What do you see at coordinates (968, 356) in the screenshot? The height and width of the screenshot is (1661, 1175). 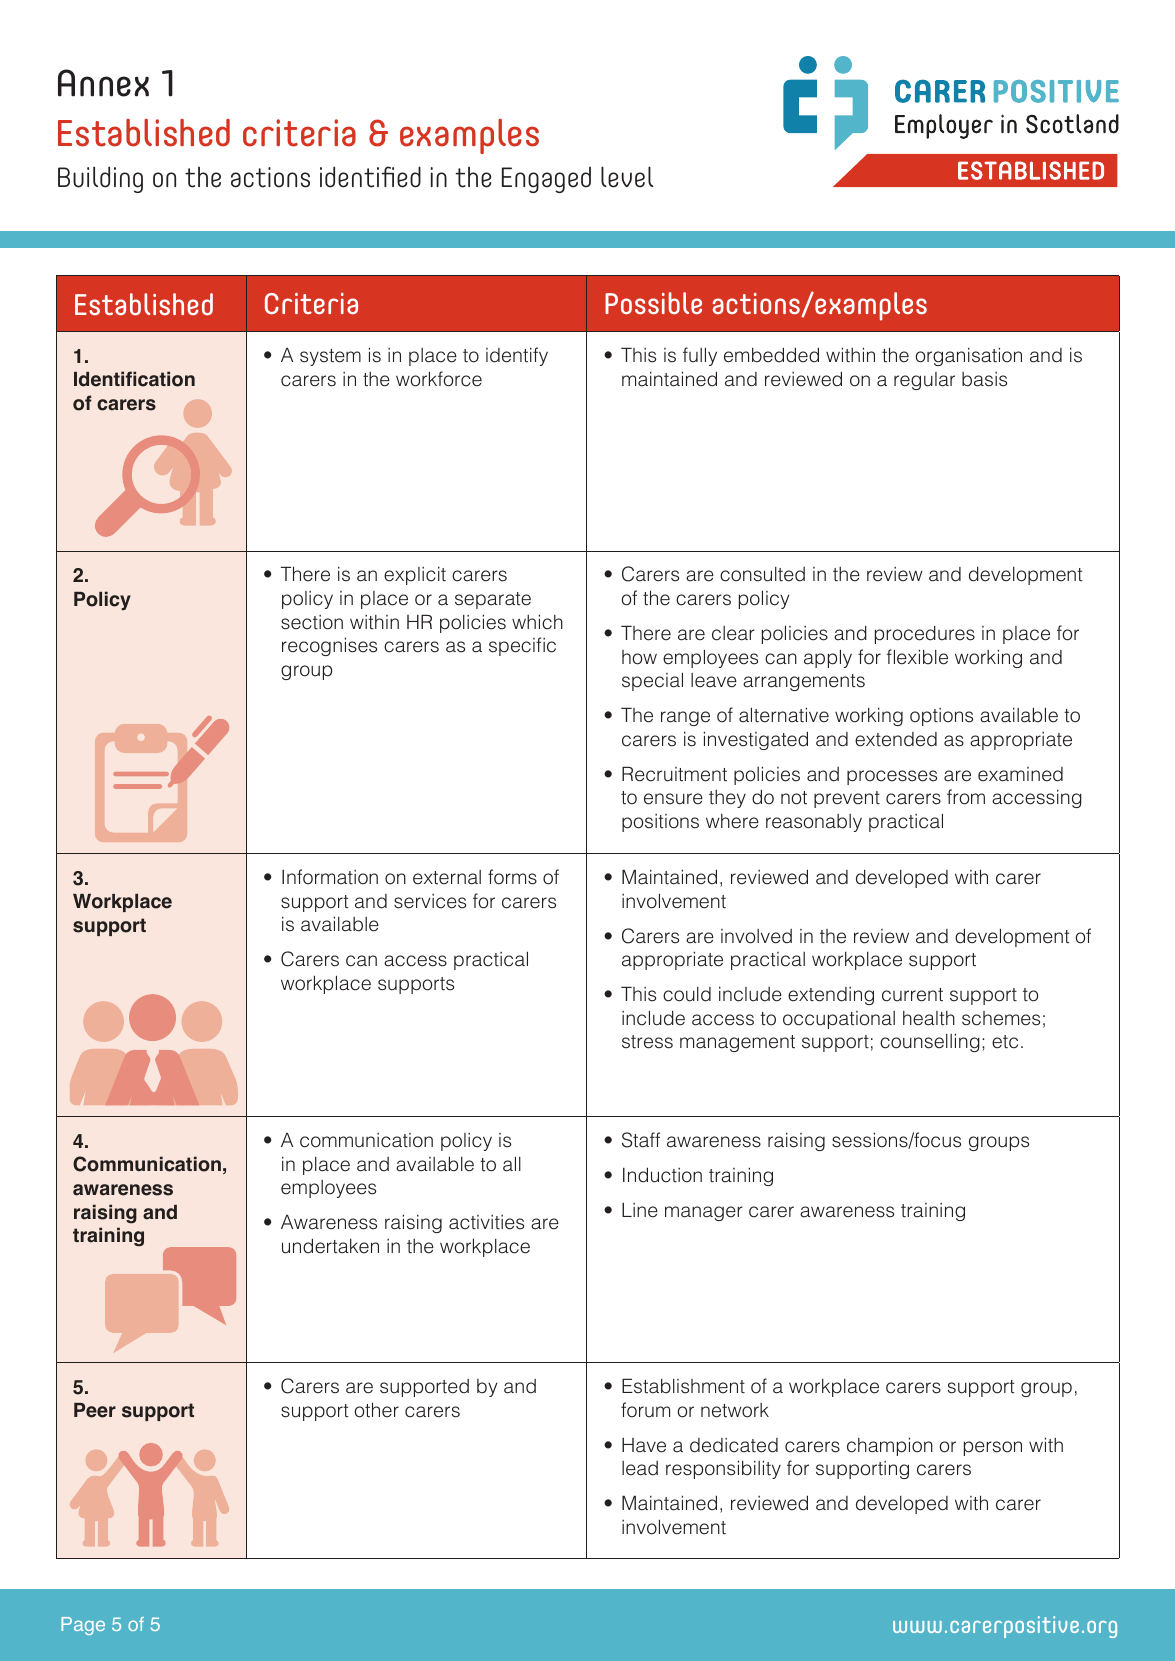 I see `organisation` at bounding box center [968, 356].
